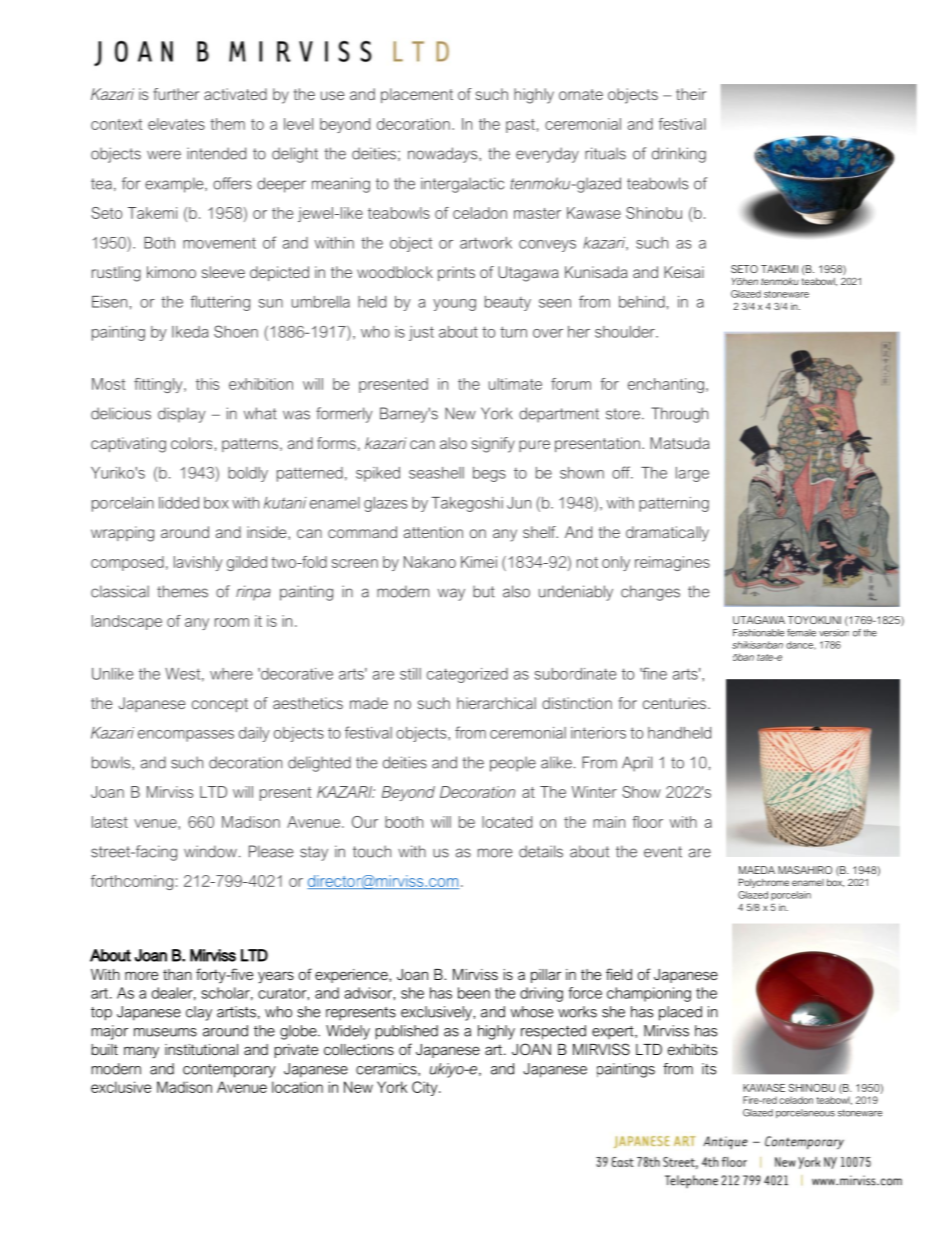 Image resolution: width=952 pixels, height=1233 pixels. What do you see at coordinates (176, 124) in the screenshot?
I see `elevates` at bounding box center [176, 124].
